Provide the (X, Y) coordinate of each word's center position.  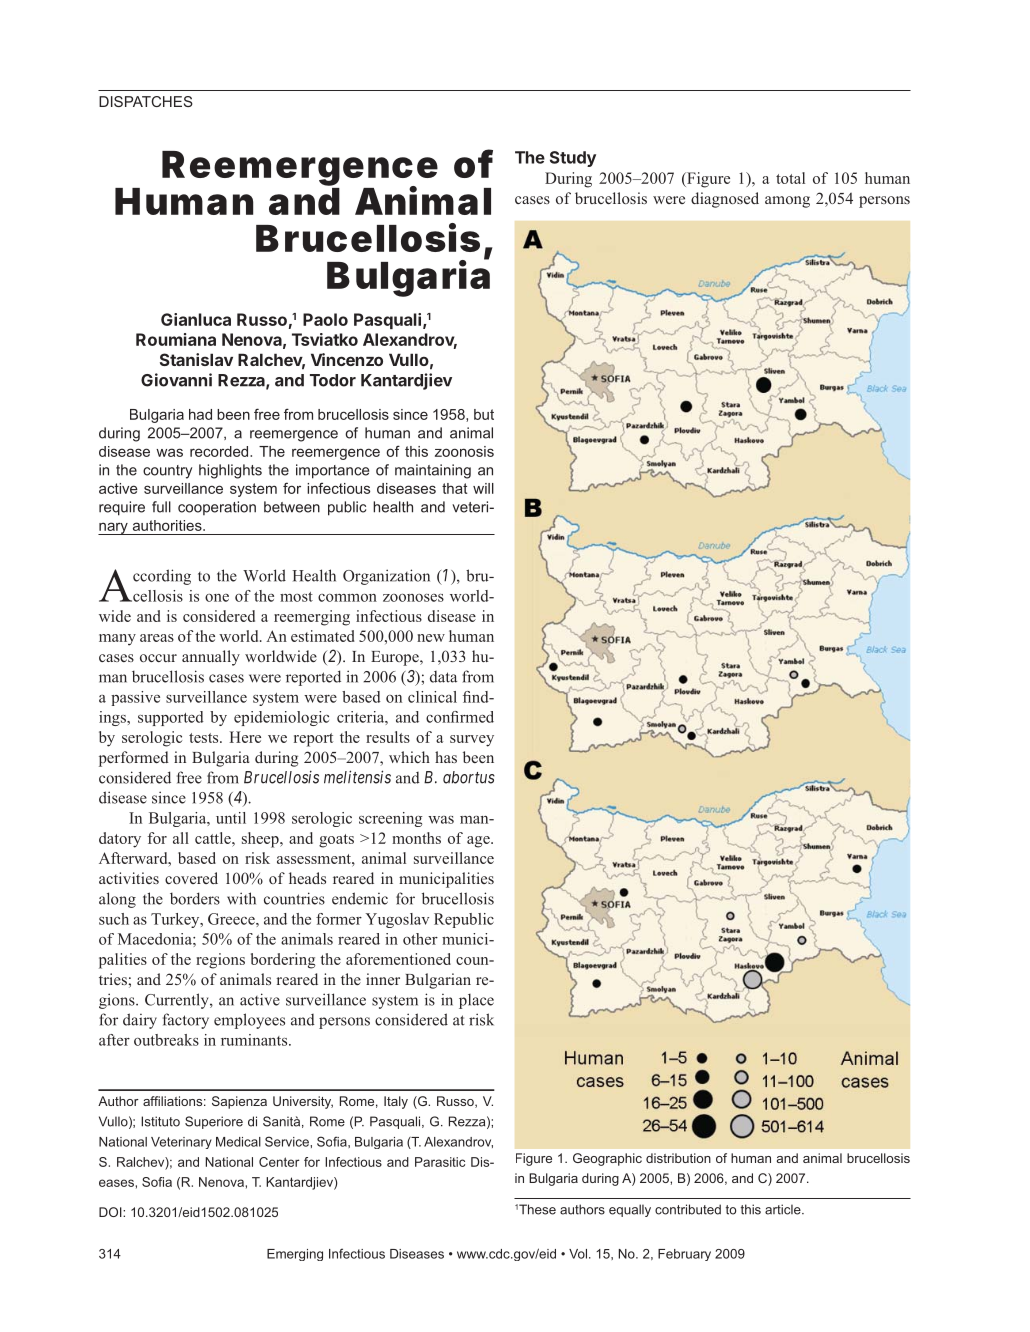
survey (472, 741)
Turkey (176, 920)
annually (211, 658)
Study (573, 159)
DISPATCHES (146, 101)
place (476, 1001)
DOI (111, 1212)
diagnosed (725, 200)
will (483, 488)
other (420, 939)
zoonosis (464, 451)
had (200, 414)
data (443, 677)
